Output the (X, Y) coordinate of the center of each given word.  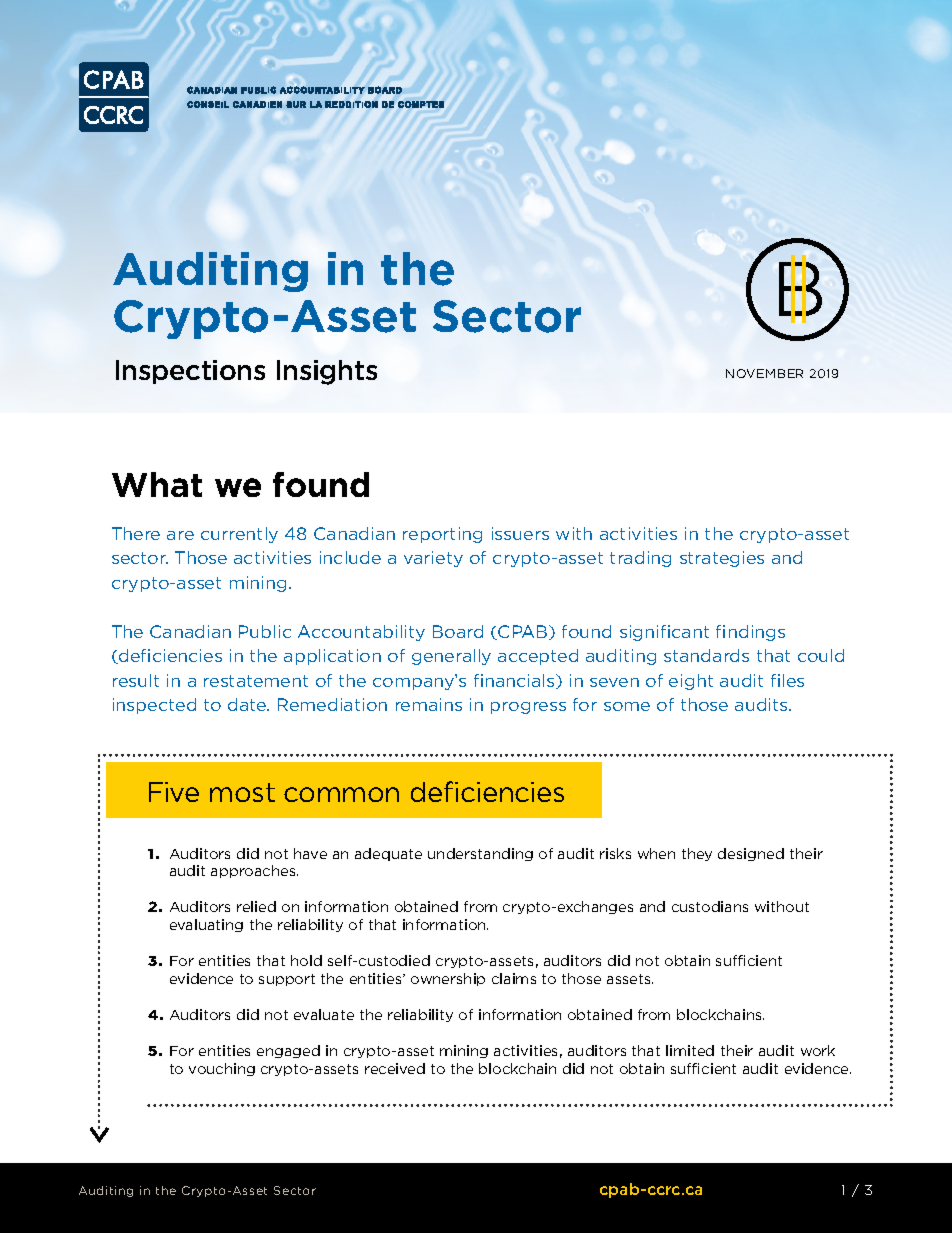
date (248, 704)
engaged (288, 1051)
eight (691, 682)
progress (528, 708)
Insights (327, 372)
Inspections (190, 372)
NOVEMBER (764, 373)
